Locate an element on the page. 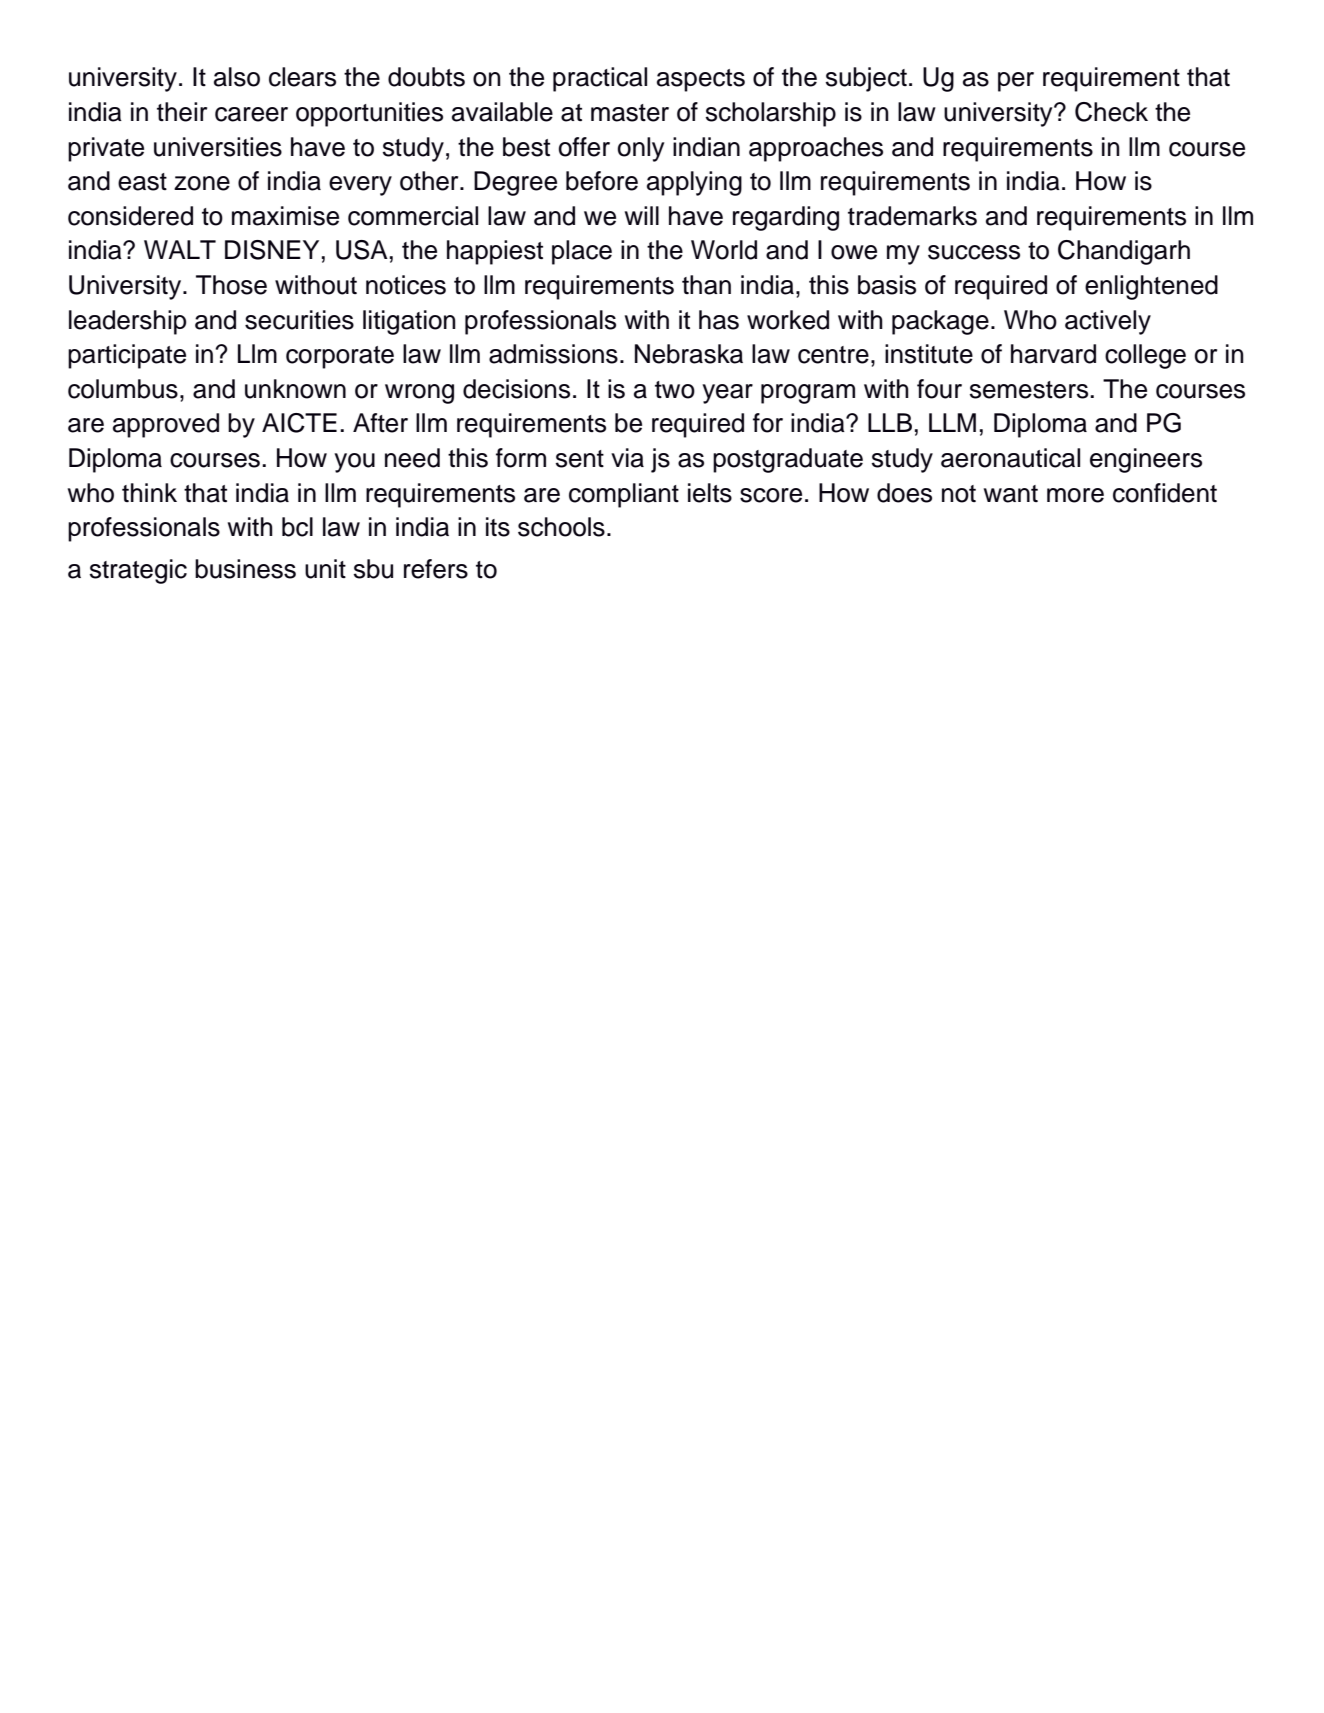 The height and width of the page is (1713, 1324). zone is located at coordinates (202, 183).
